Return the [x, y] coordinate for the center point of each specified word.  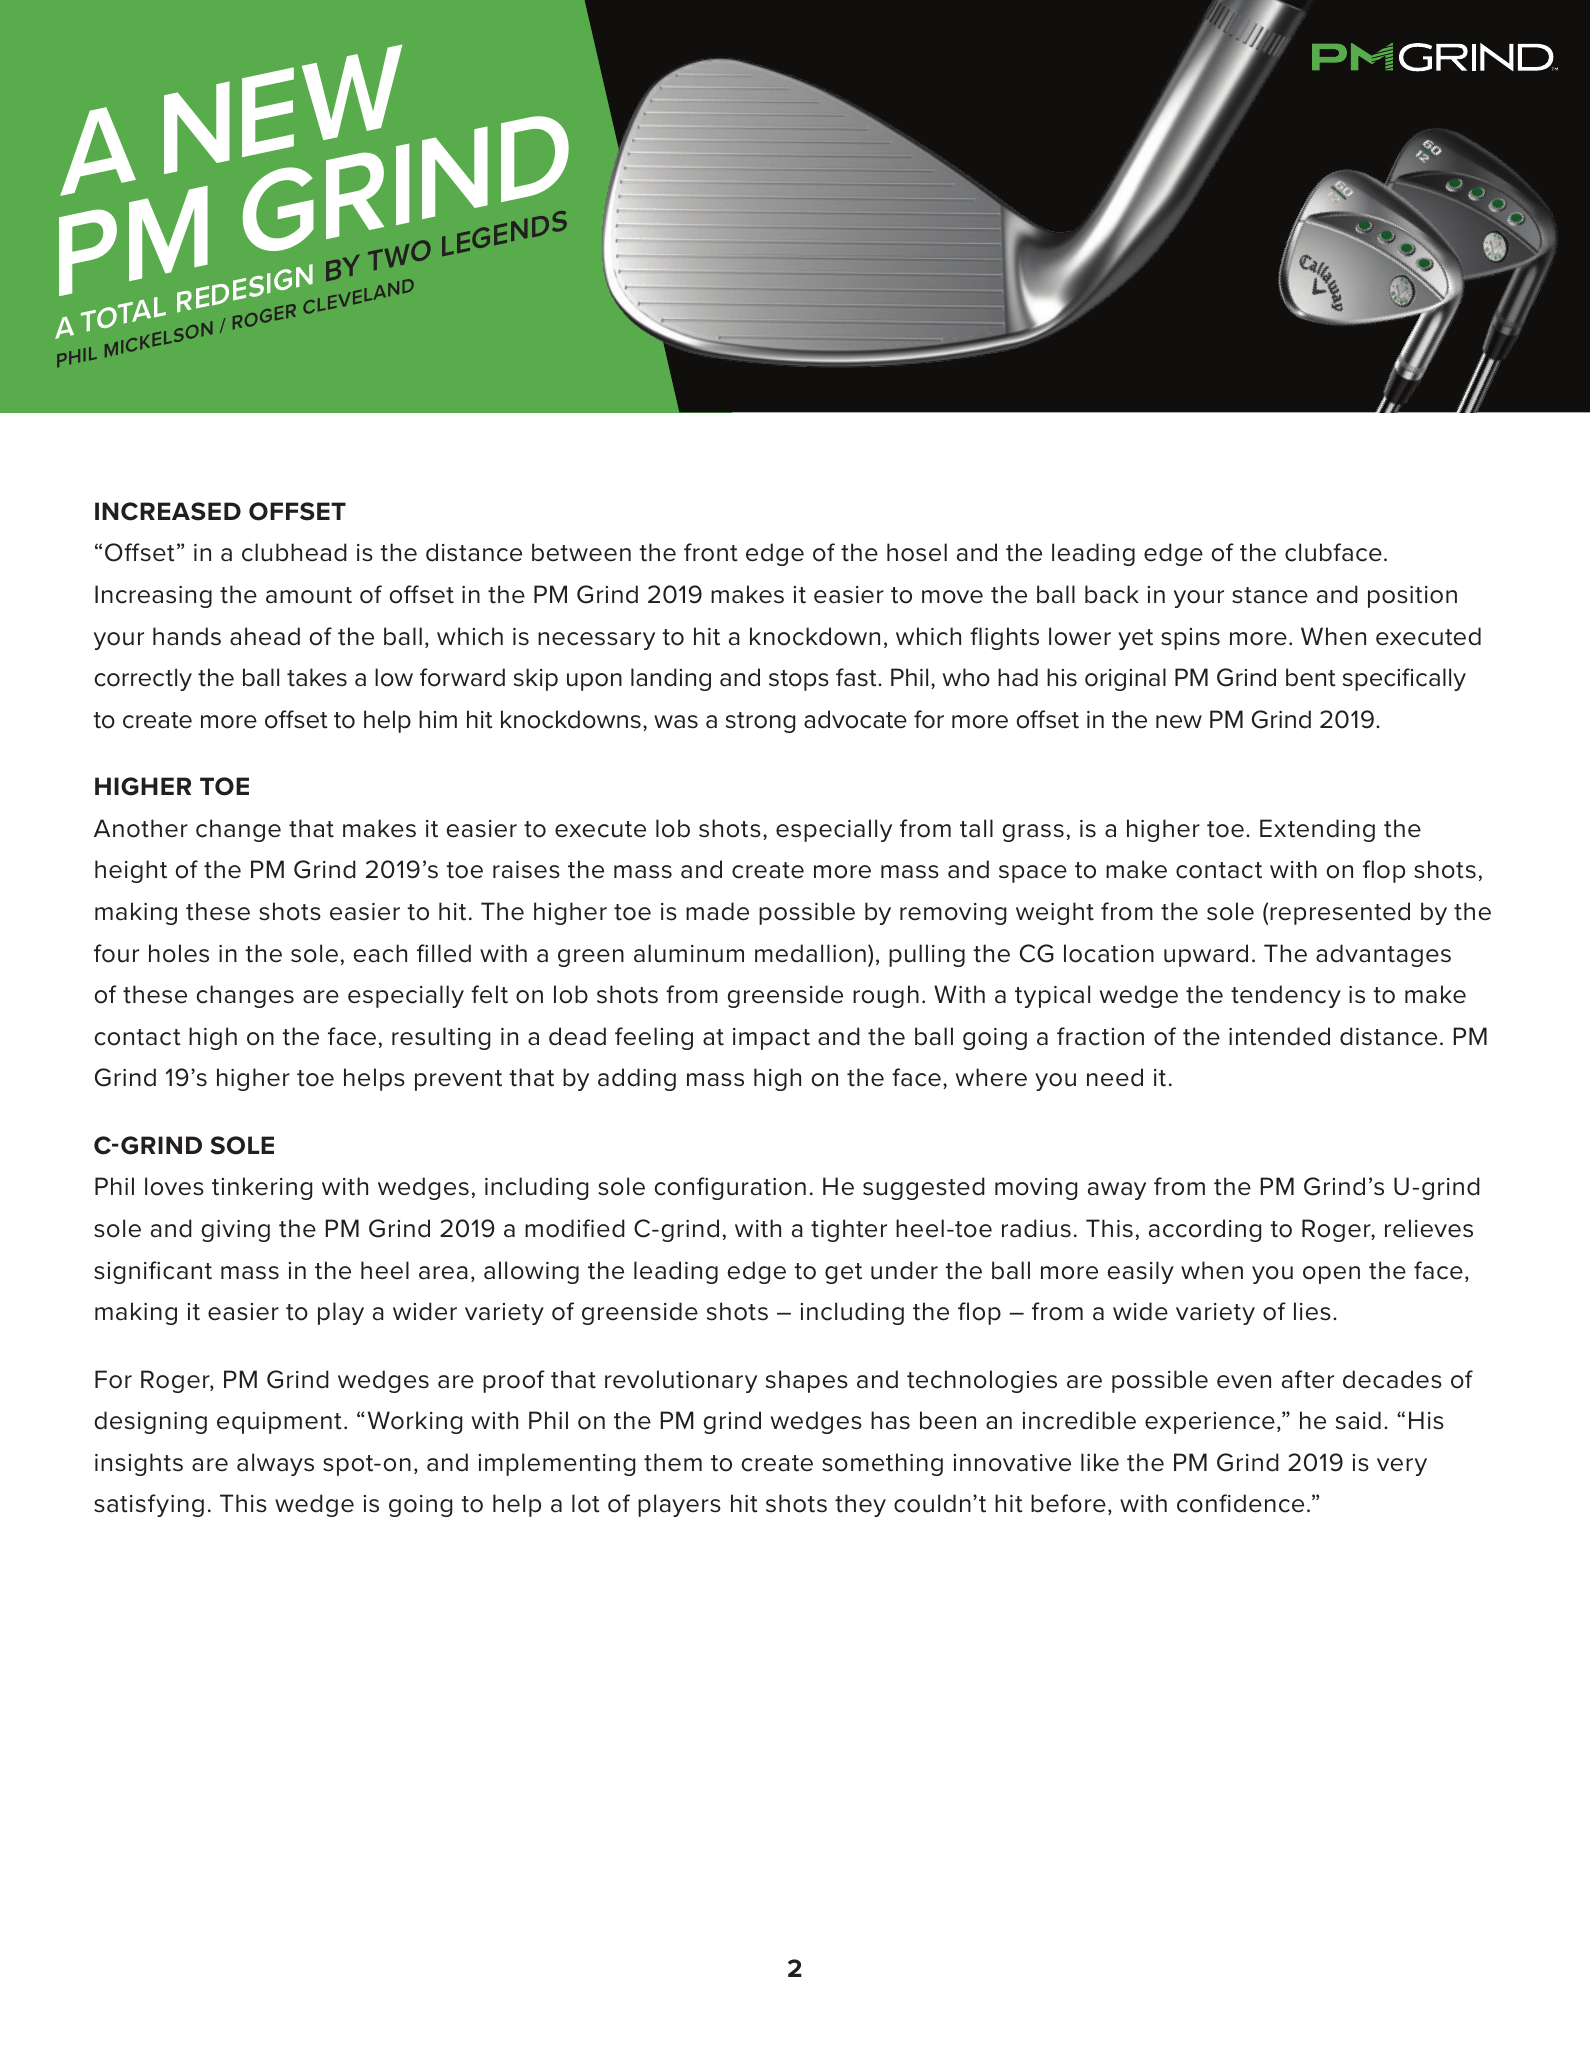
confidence [1240, 1503]
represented [1340, 913]
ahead [265, 636]
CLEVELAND [358, 295]
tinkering [262, 1188]
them [673, 1462]
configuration [730, 1188]
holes [179, 953]
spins [1190, 639]
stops [799, 680]
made [717, 911]
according [1205, 1230]
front [711, 552]
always [275, 1464]
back [1112, 594]
